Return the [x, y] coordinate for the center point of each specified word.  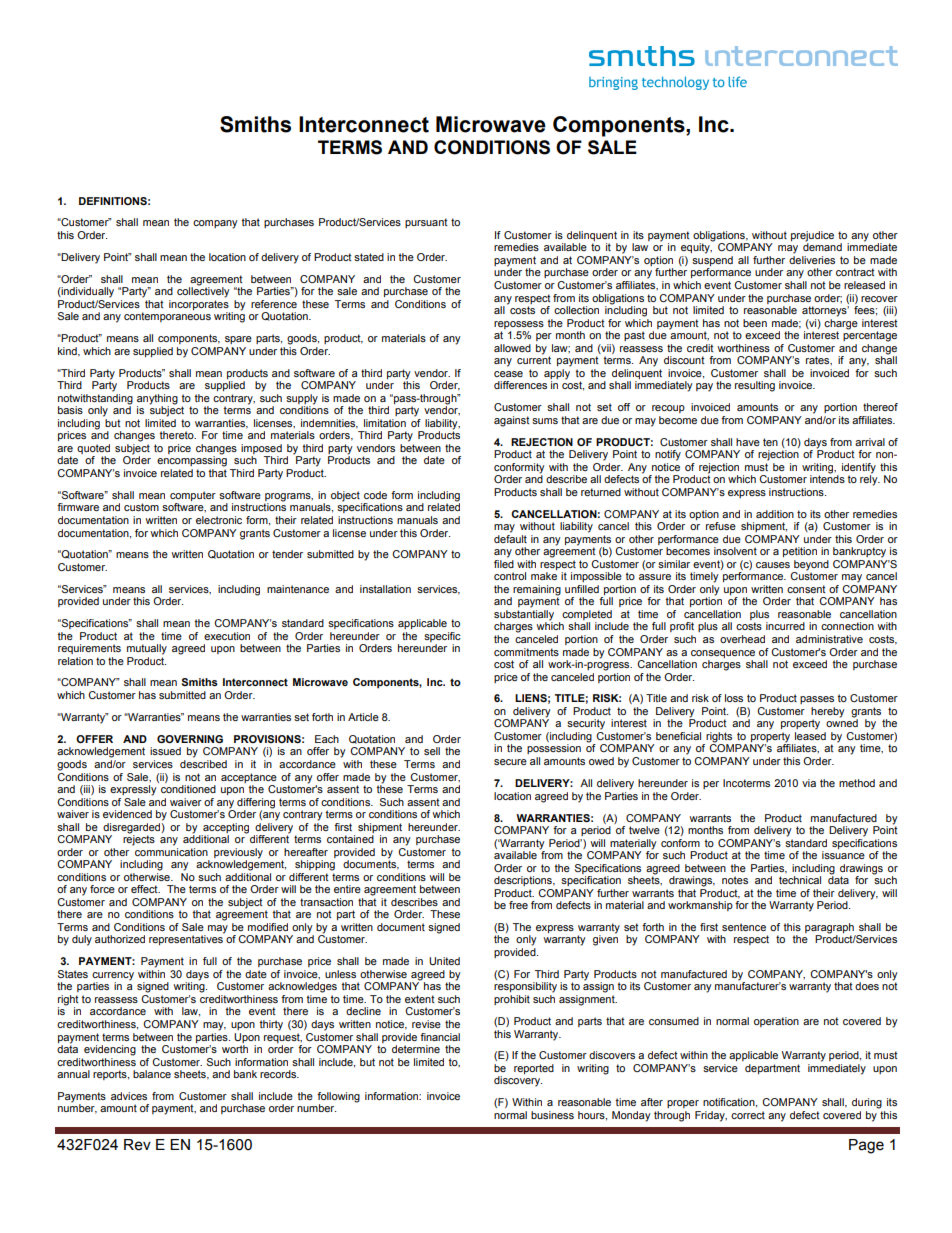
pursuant [426, 223]
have [748, 442]
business [552, 1115]
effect [145, 889]
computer [193, 496]
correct [748, 1115]
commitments [526, 652]
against [512, 421]
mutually [147, 649]
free [518, 905]
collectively [203, 291]
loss [734, 698]
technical [800, 880]
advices [129, 1096]
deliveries [812, 260]
